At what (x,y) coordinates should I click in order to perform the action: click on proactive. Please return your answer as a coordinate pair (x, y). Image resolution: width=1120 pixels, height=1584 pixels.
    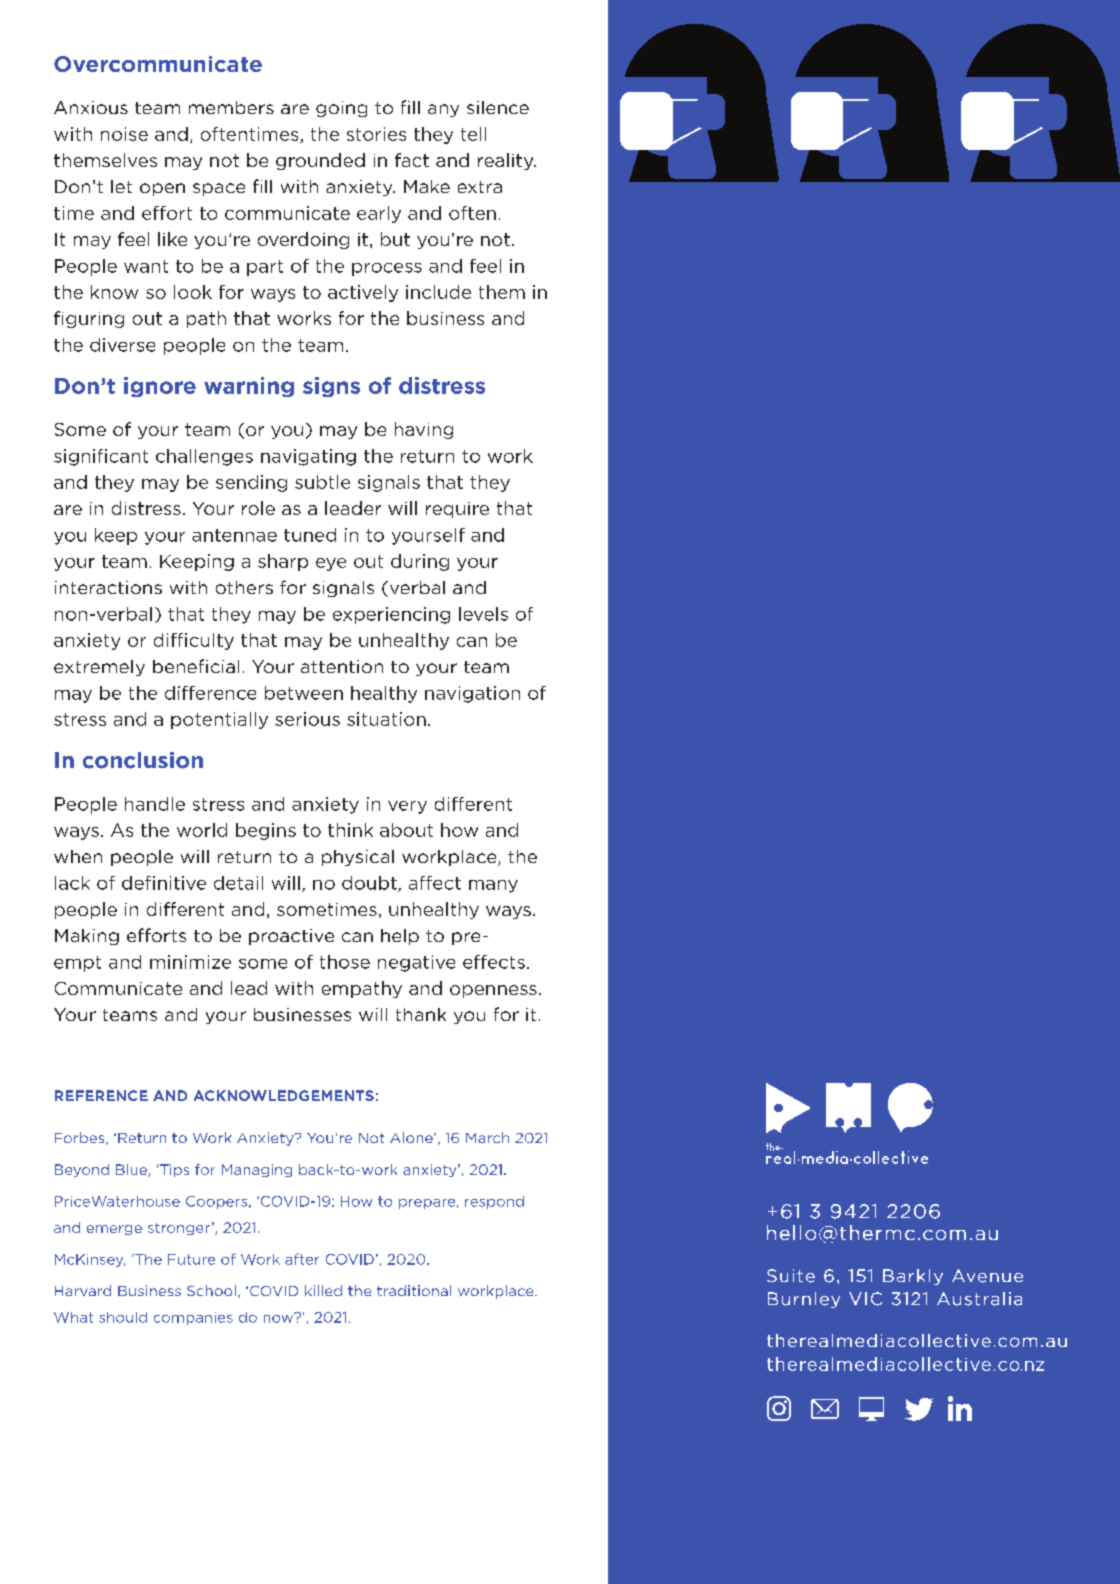
    Looking at the image, I should click on (291, 937).
